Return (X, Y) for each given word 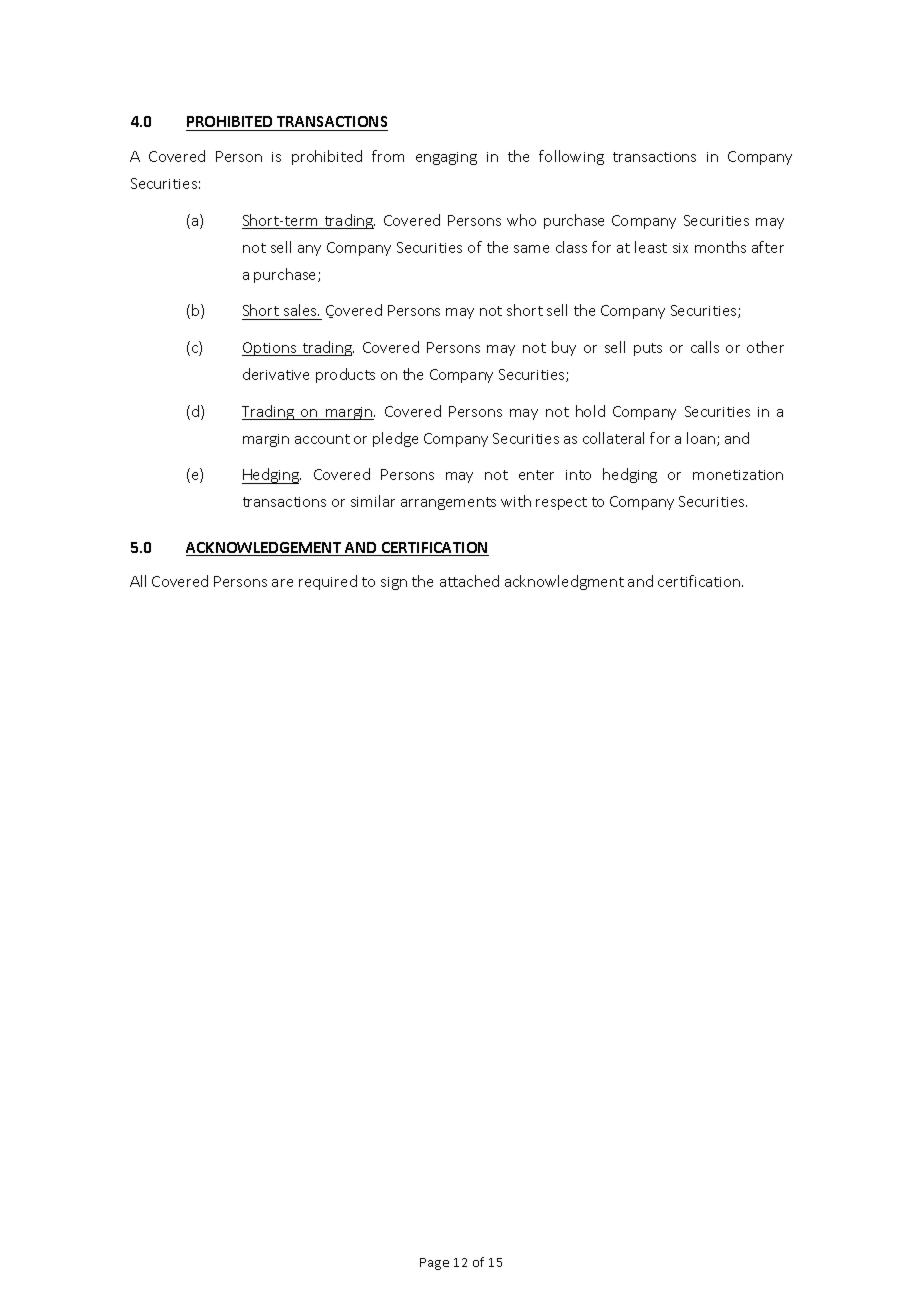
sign (394, 583)
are (282, 583)
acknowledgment (564, 582)
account (322, 439)
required (328, 582)
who (521, 220)
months (720, 247)
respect (561, 503)
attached (469, 581)
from (388, 156)
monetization (738, 475)
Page (434, 1264)
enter (536, 475)
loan (702, 439)
